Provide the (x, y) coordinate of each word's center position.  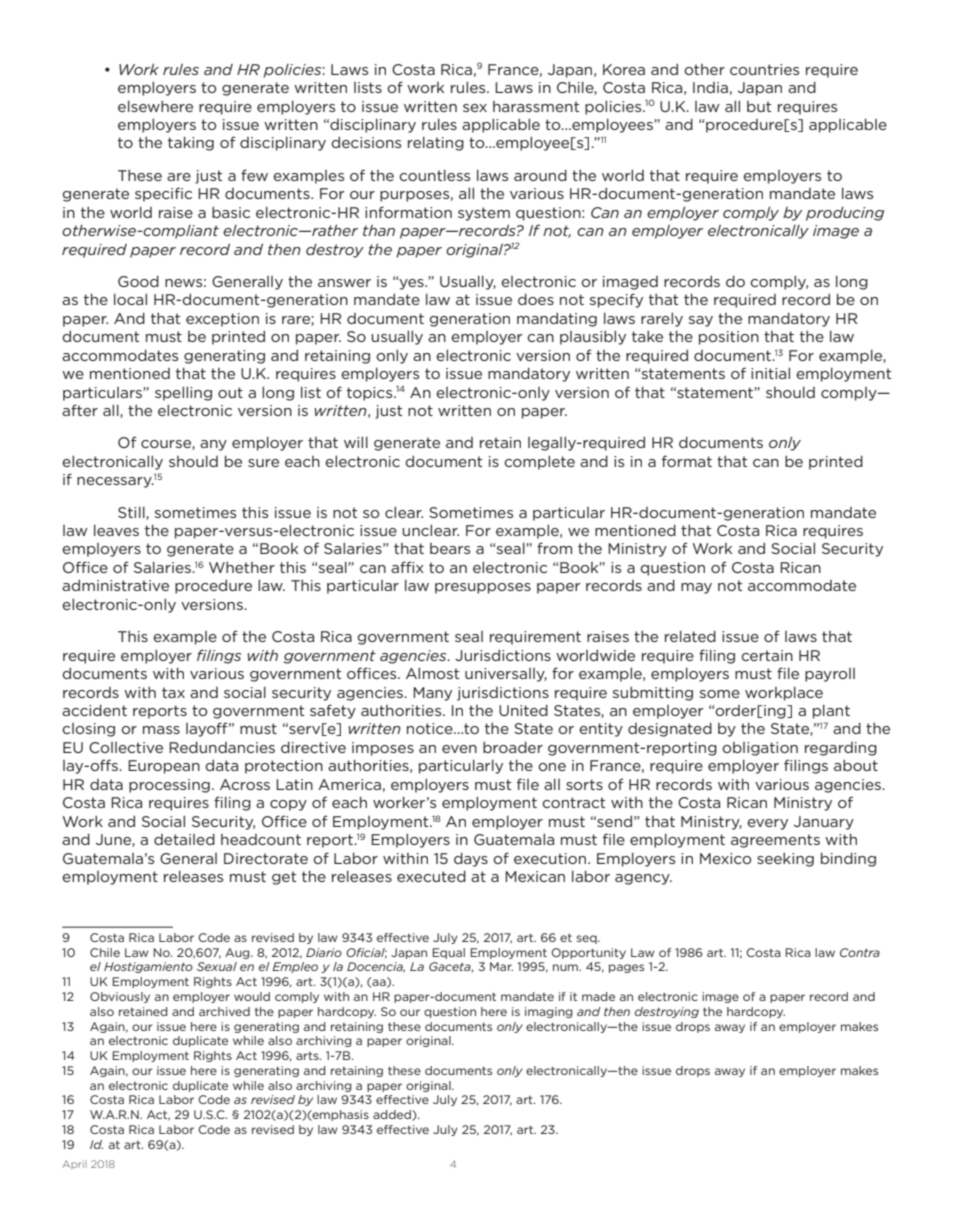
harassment (536, 106)
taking (191, 143)
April (74, 1164)
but (759, 106)
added (393, 1115)
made (598, 996)
